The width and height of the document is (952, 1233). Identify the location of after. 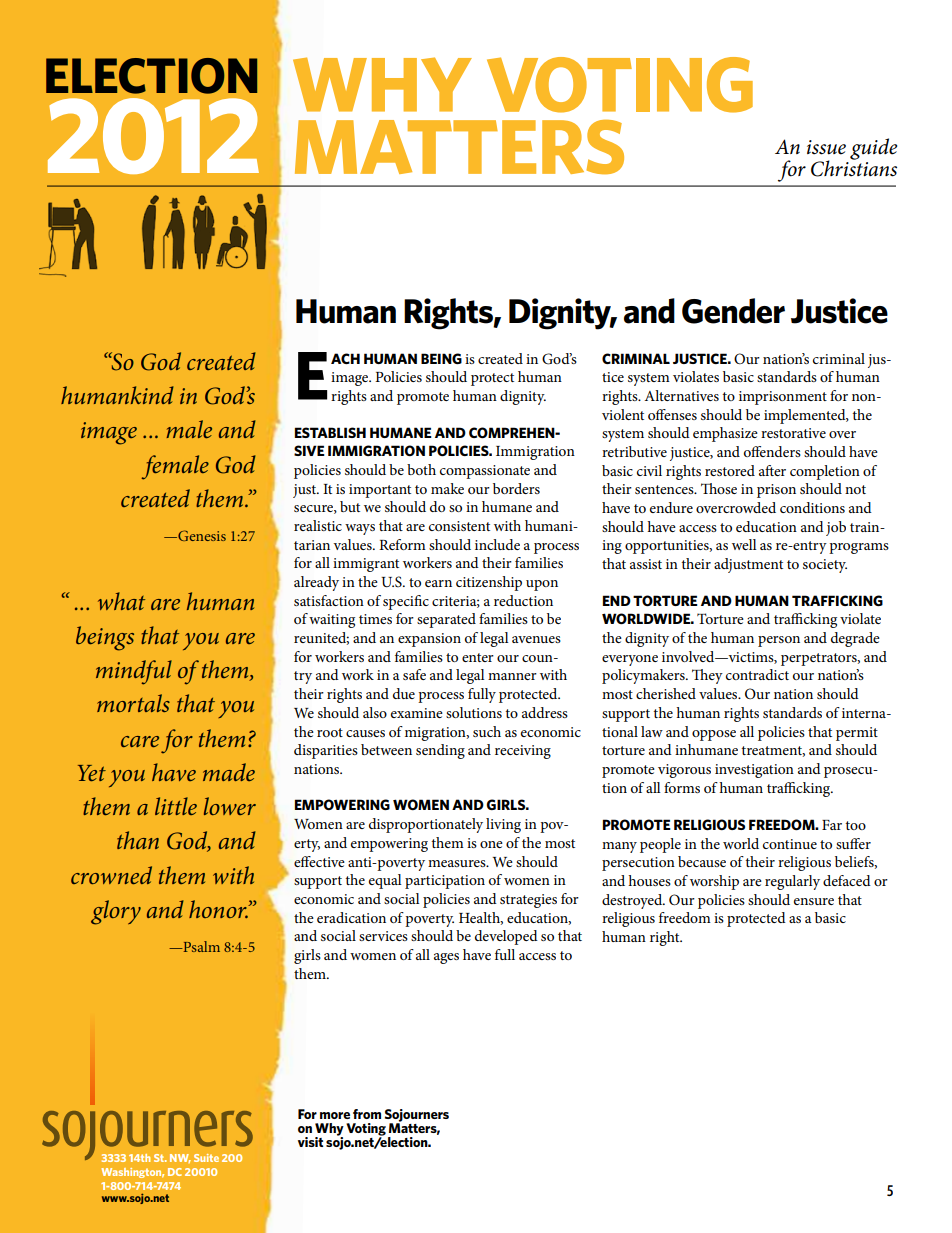
(772, 470).
